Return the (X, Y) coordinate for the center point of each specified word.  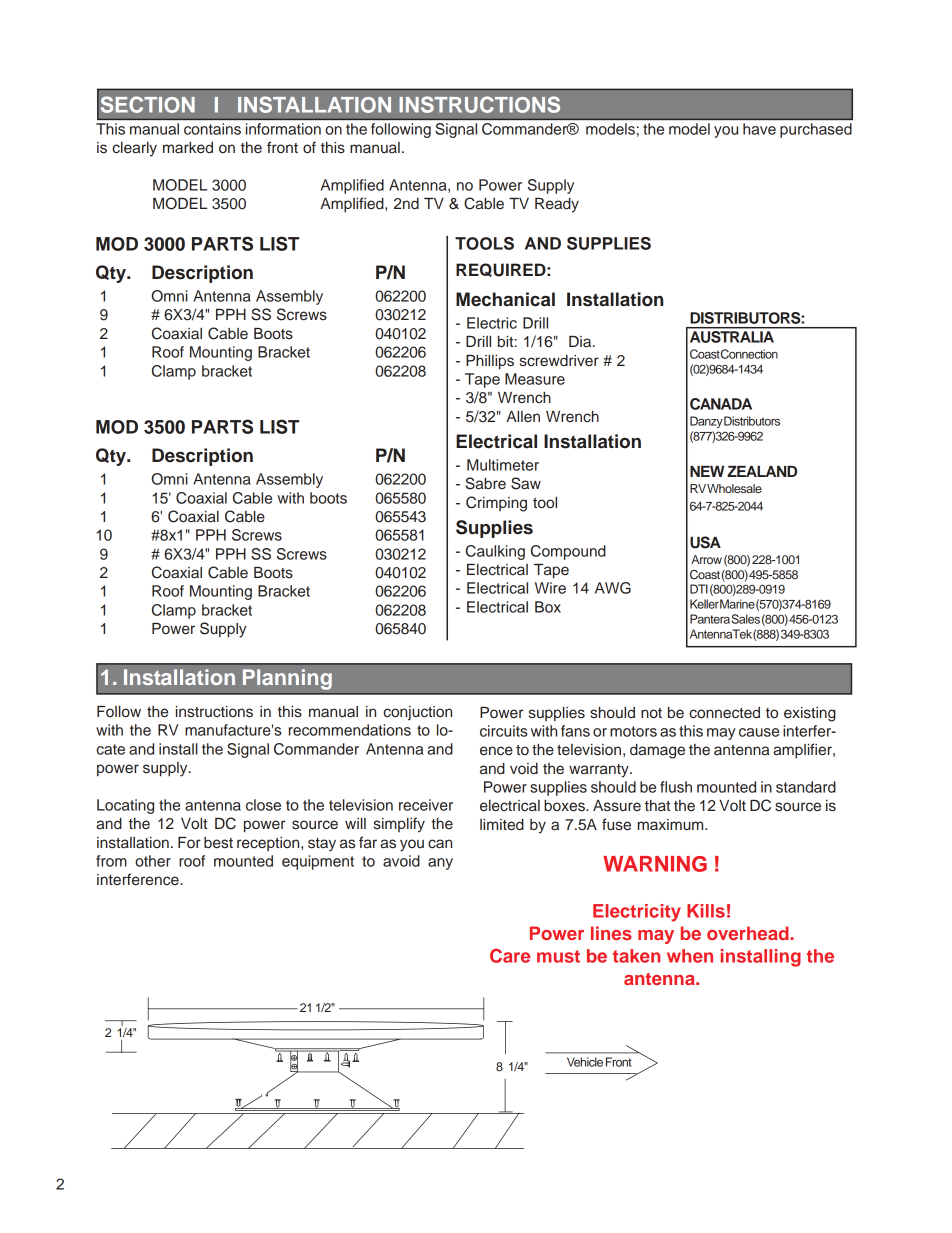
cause (759, 732)
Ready (557, 205)
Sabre (485, 483)
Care (510, 956)
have (759, 129)
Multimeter (503, 465)
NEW (707, 471)
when (690, 956)
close (263, 805)
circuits (503, 731)
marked (188, 148)
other (153, 861)
